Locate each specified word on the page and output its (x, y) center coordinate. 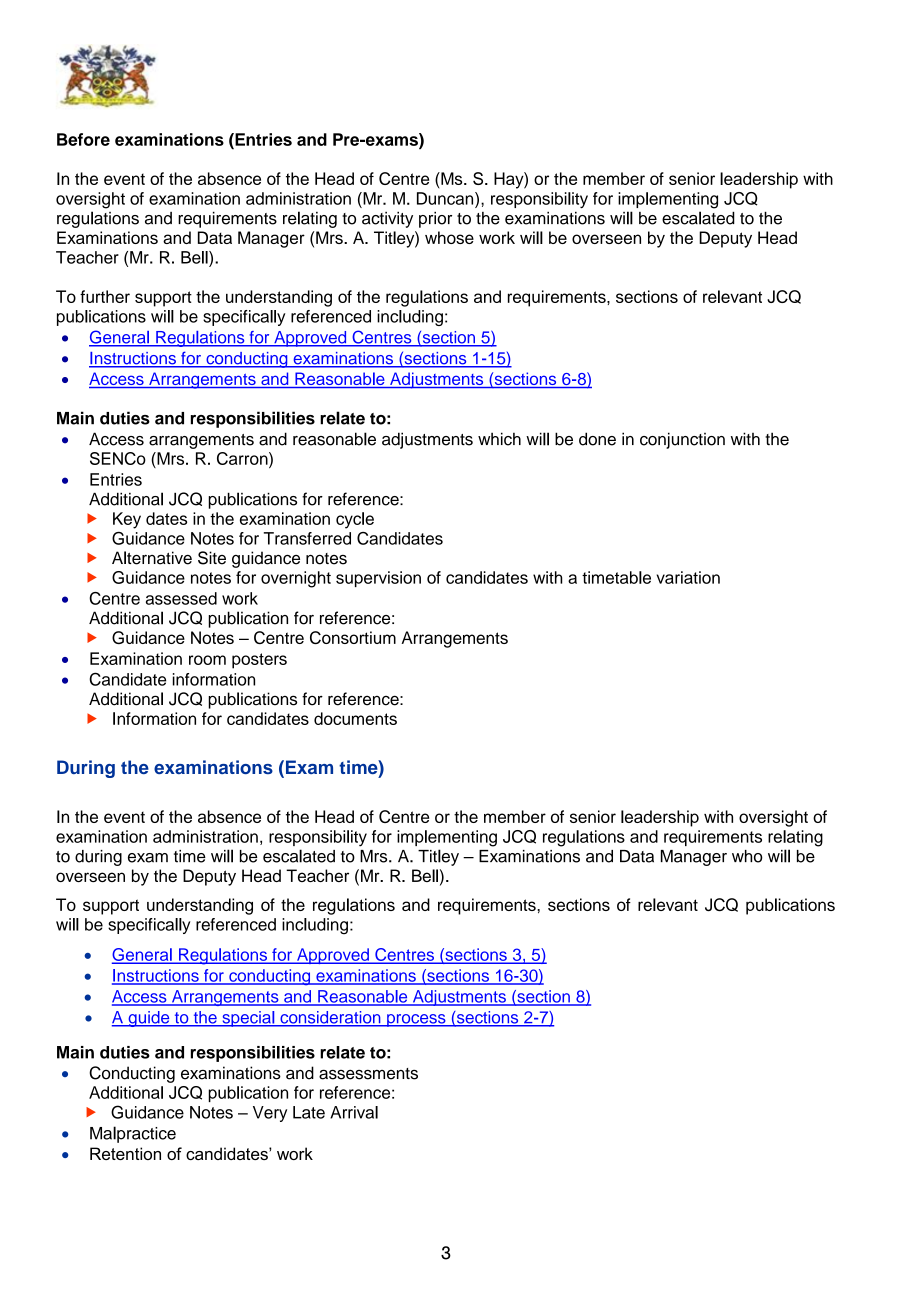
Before (83, 139)
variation (688, 577)
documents (355, 718)
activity (387, 219)
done (597, 439)
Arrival (354, 1112)
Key (127, 520)
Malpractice (133, 1134)
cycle (355, 520)
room (207, 660)
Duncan (446, 198)
